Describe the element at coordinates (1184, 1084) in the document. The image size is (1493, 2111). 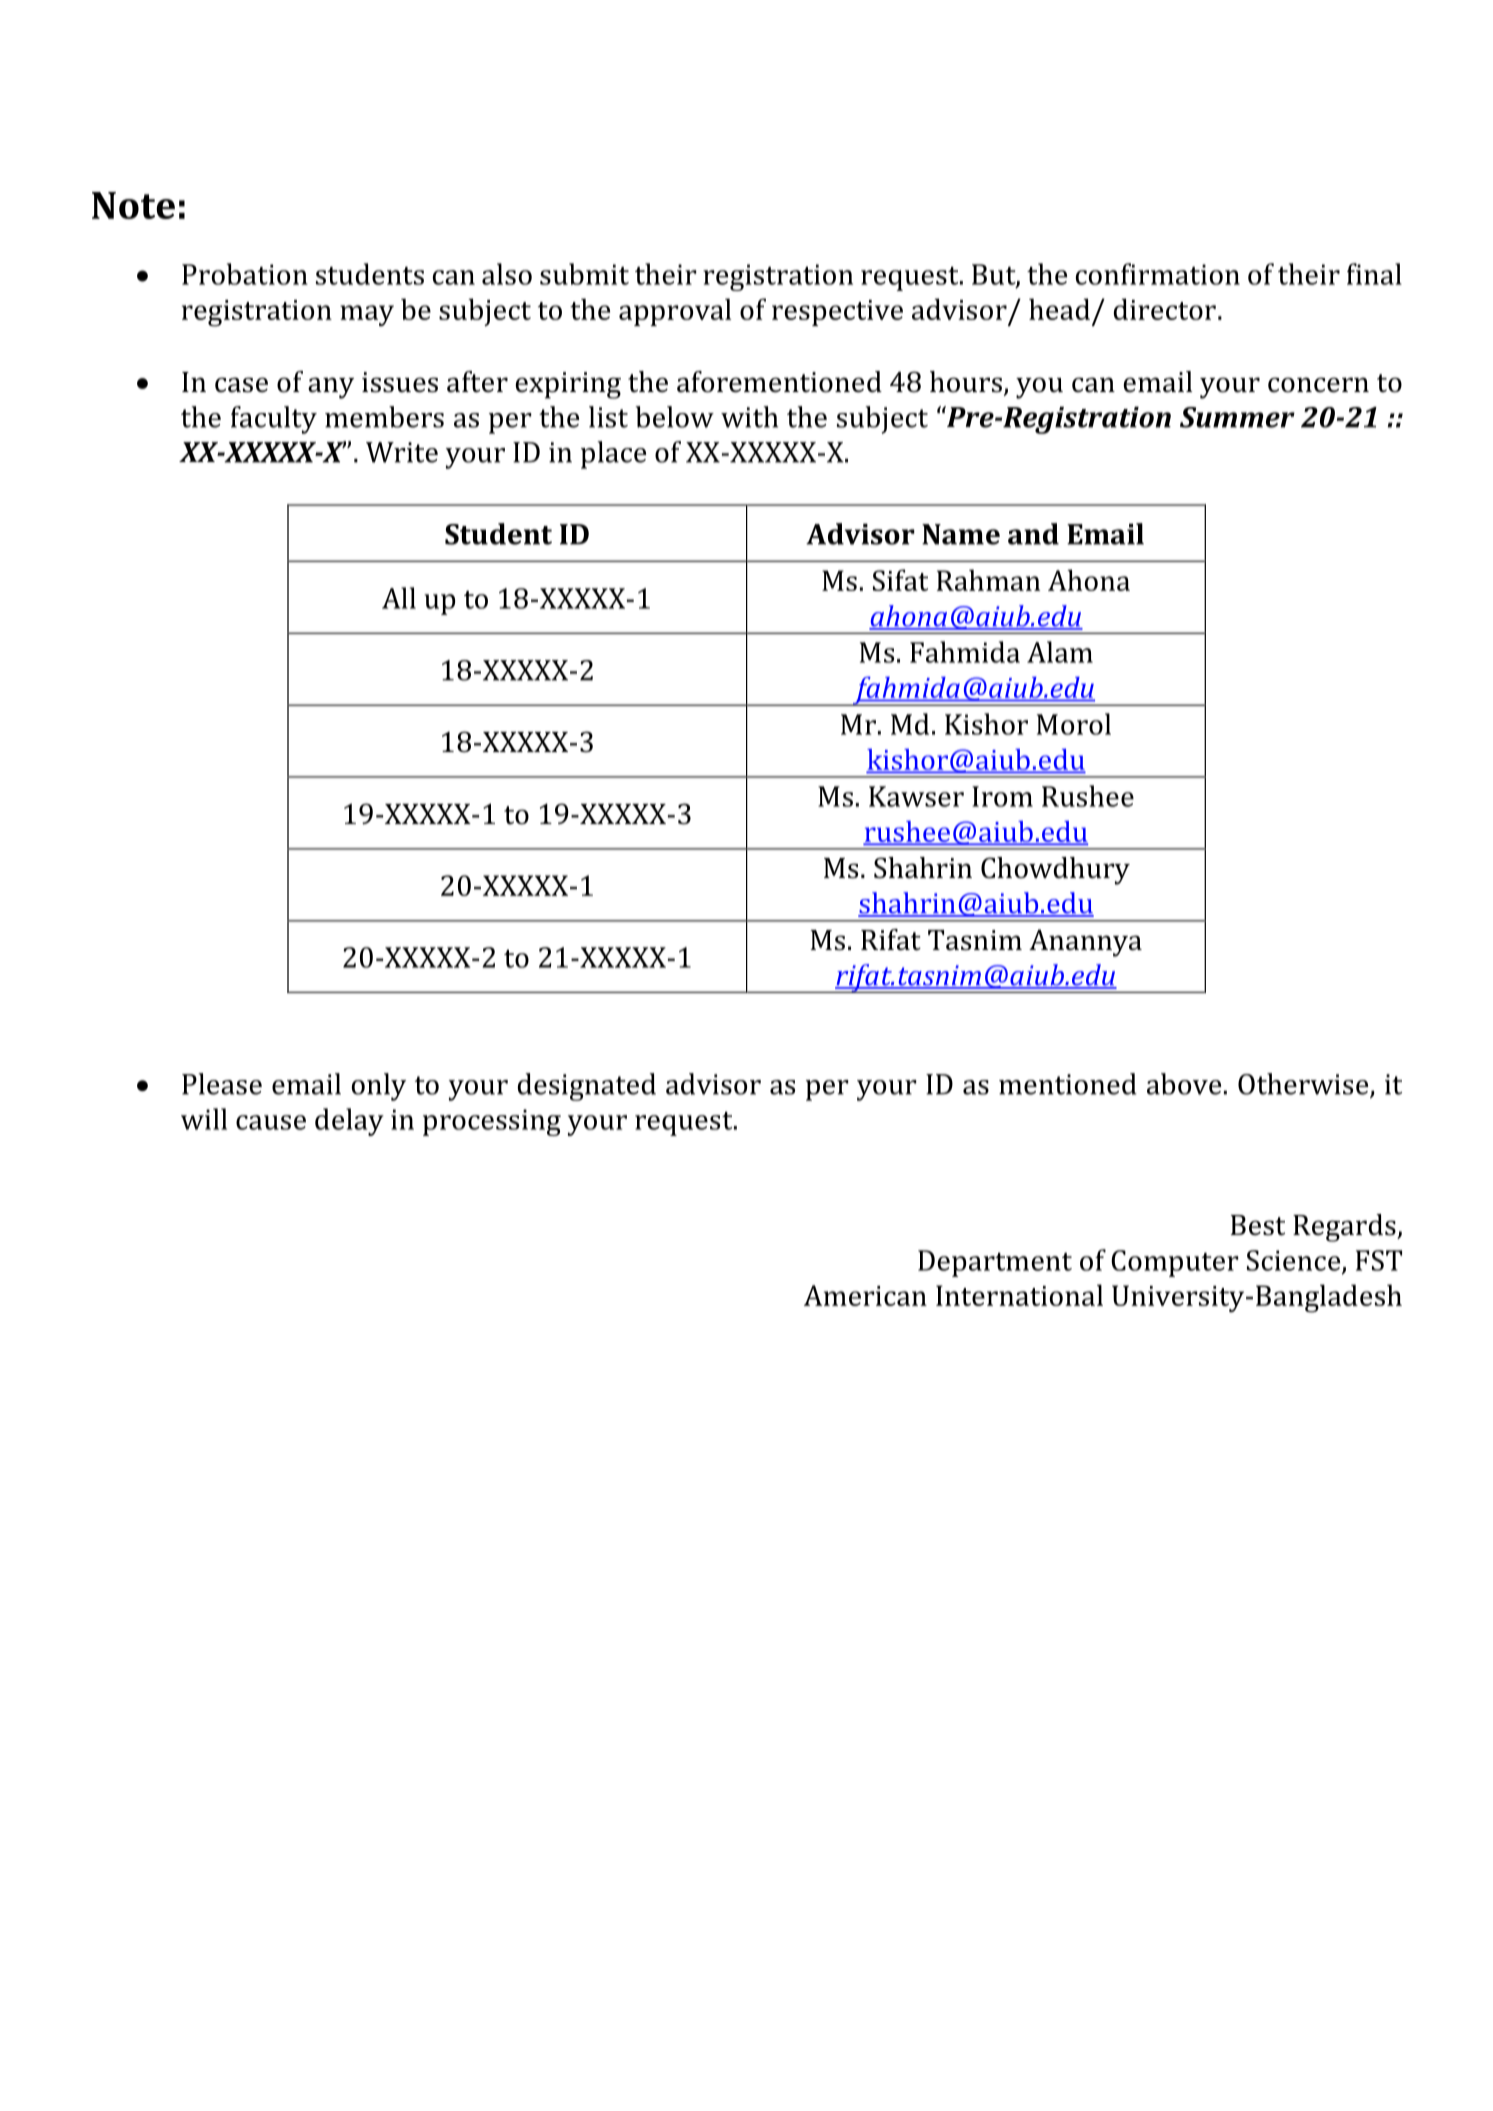
I see `above` at that location.
